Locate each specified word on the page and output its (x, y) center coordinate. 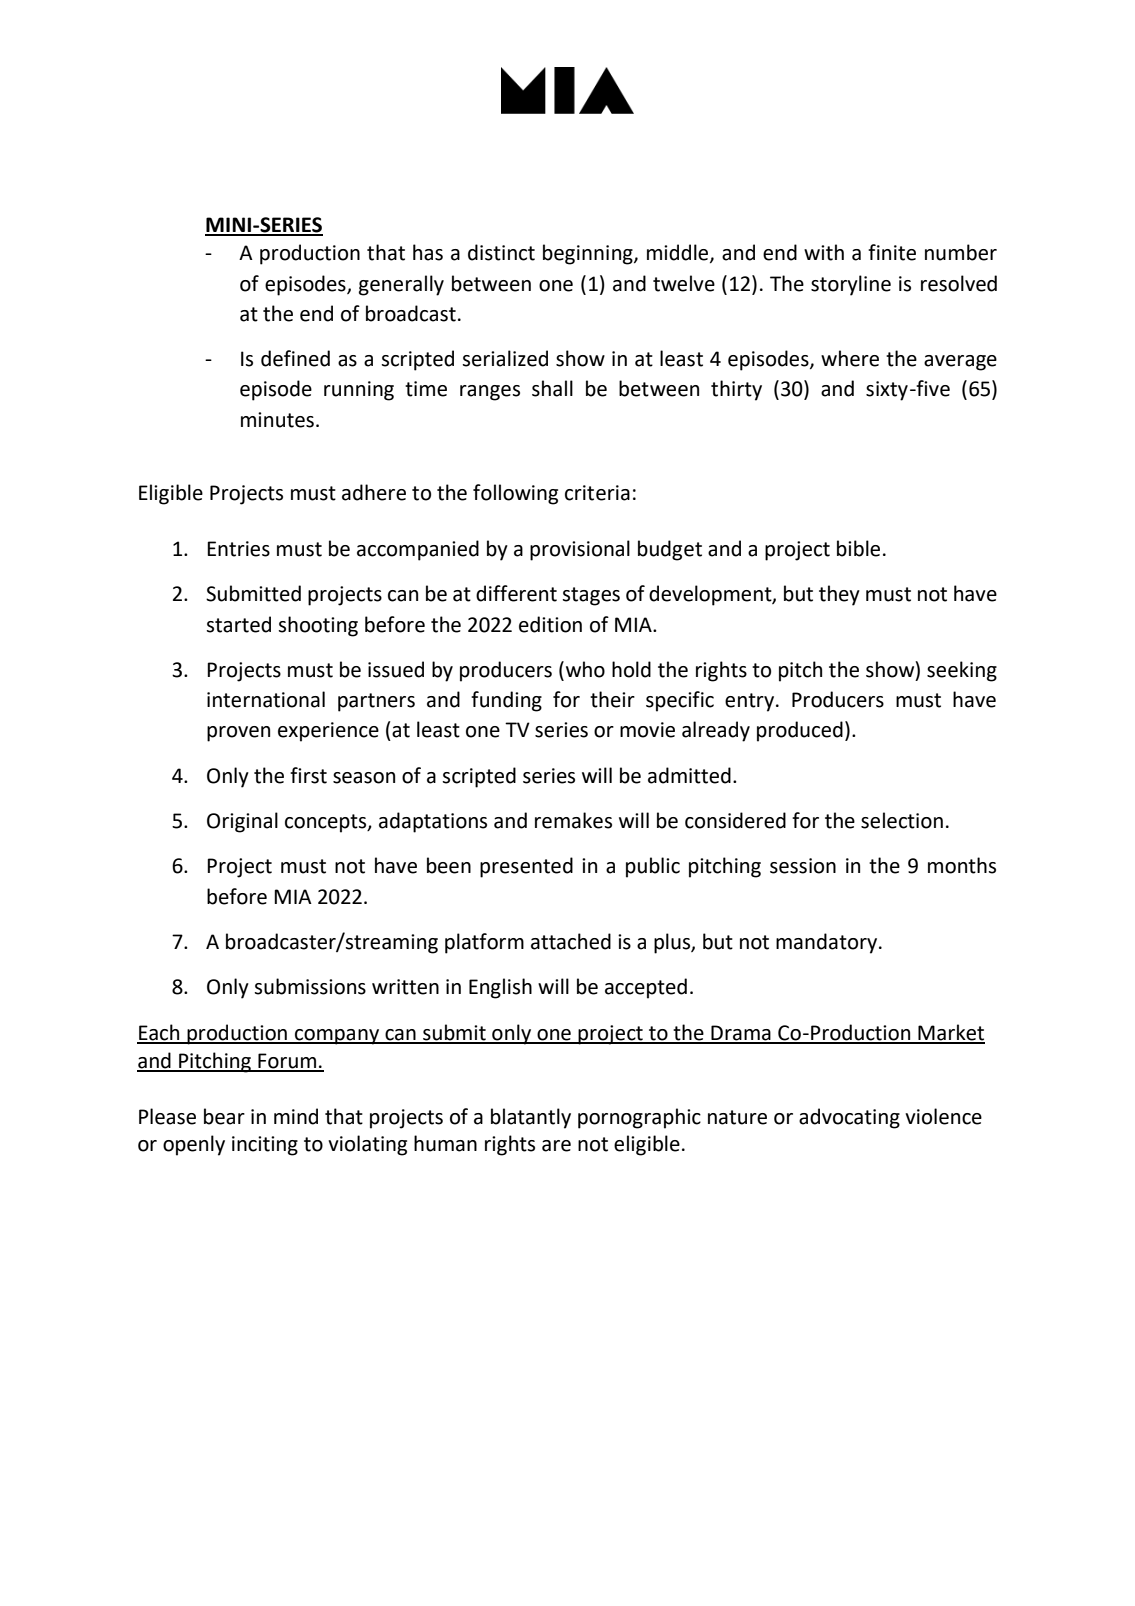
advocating (849, 1118)
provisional (580, 550)
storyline (851, 285)
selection (902, 820)
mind (296, 1116)
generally (401, 285)
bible (858, 548)
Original (242, 822)
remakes (573, 820)
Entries (238, 549)
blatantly (531, 1118)
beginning (589, 254)
